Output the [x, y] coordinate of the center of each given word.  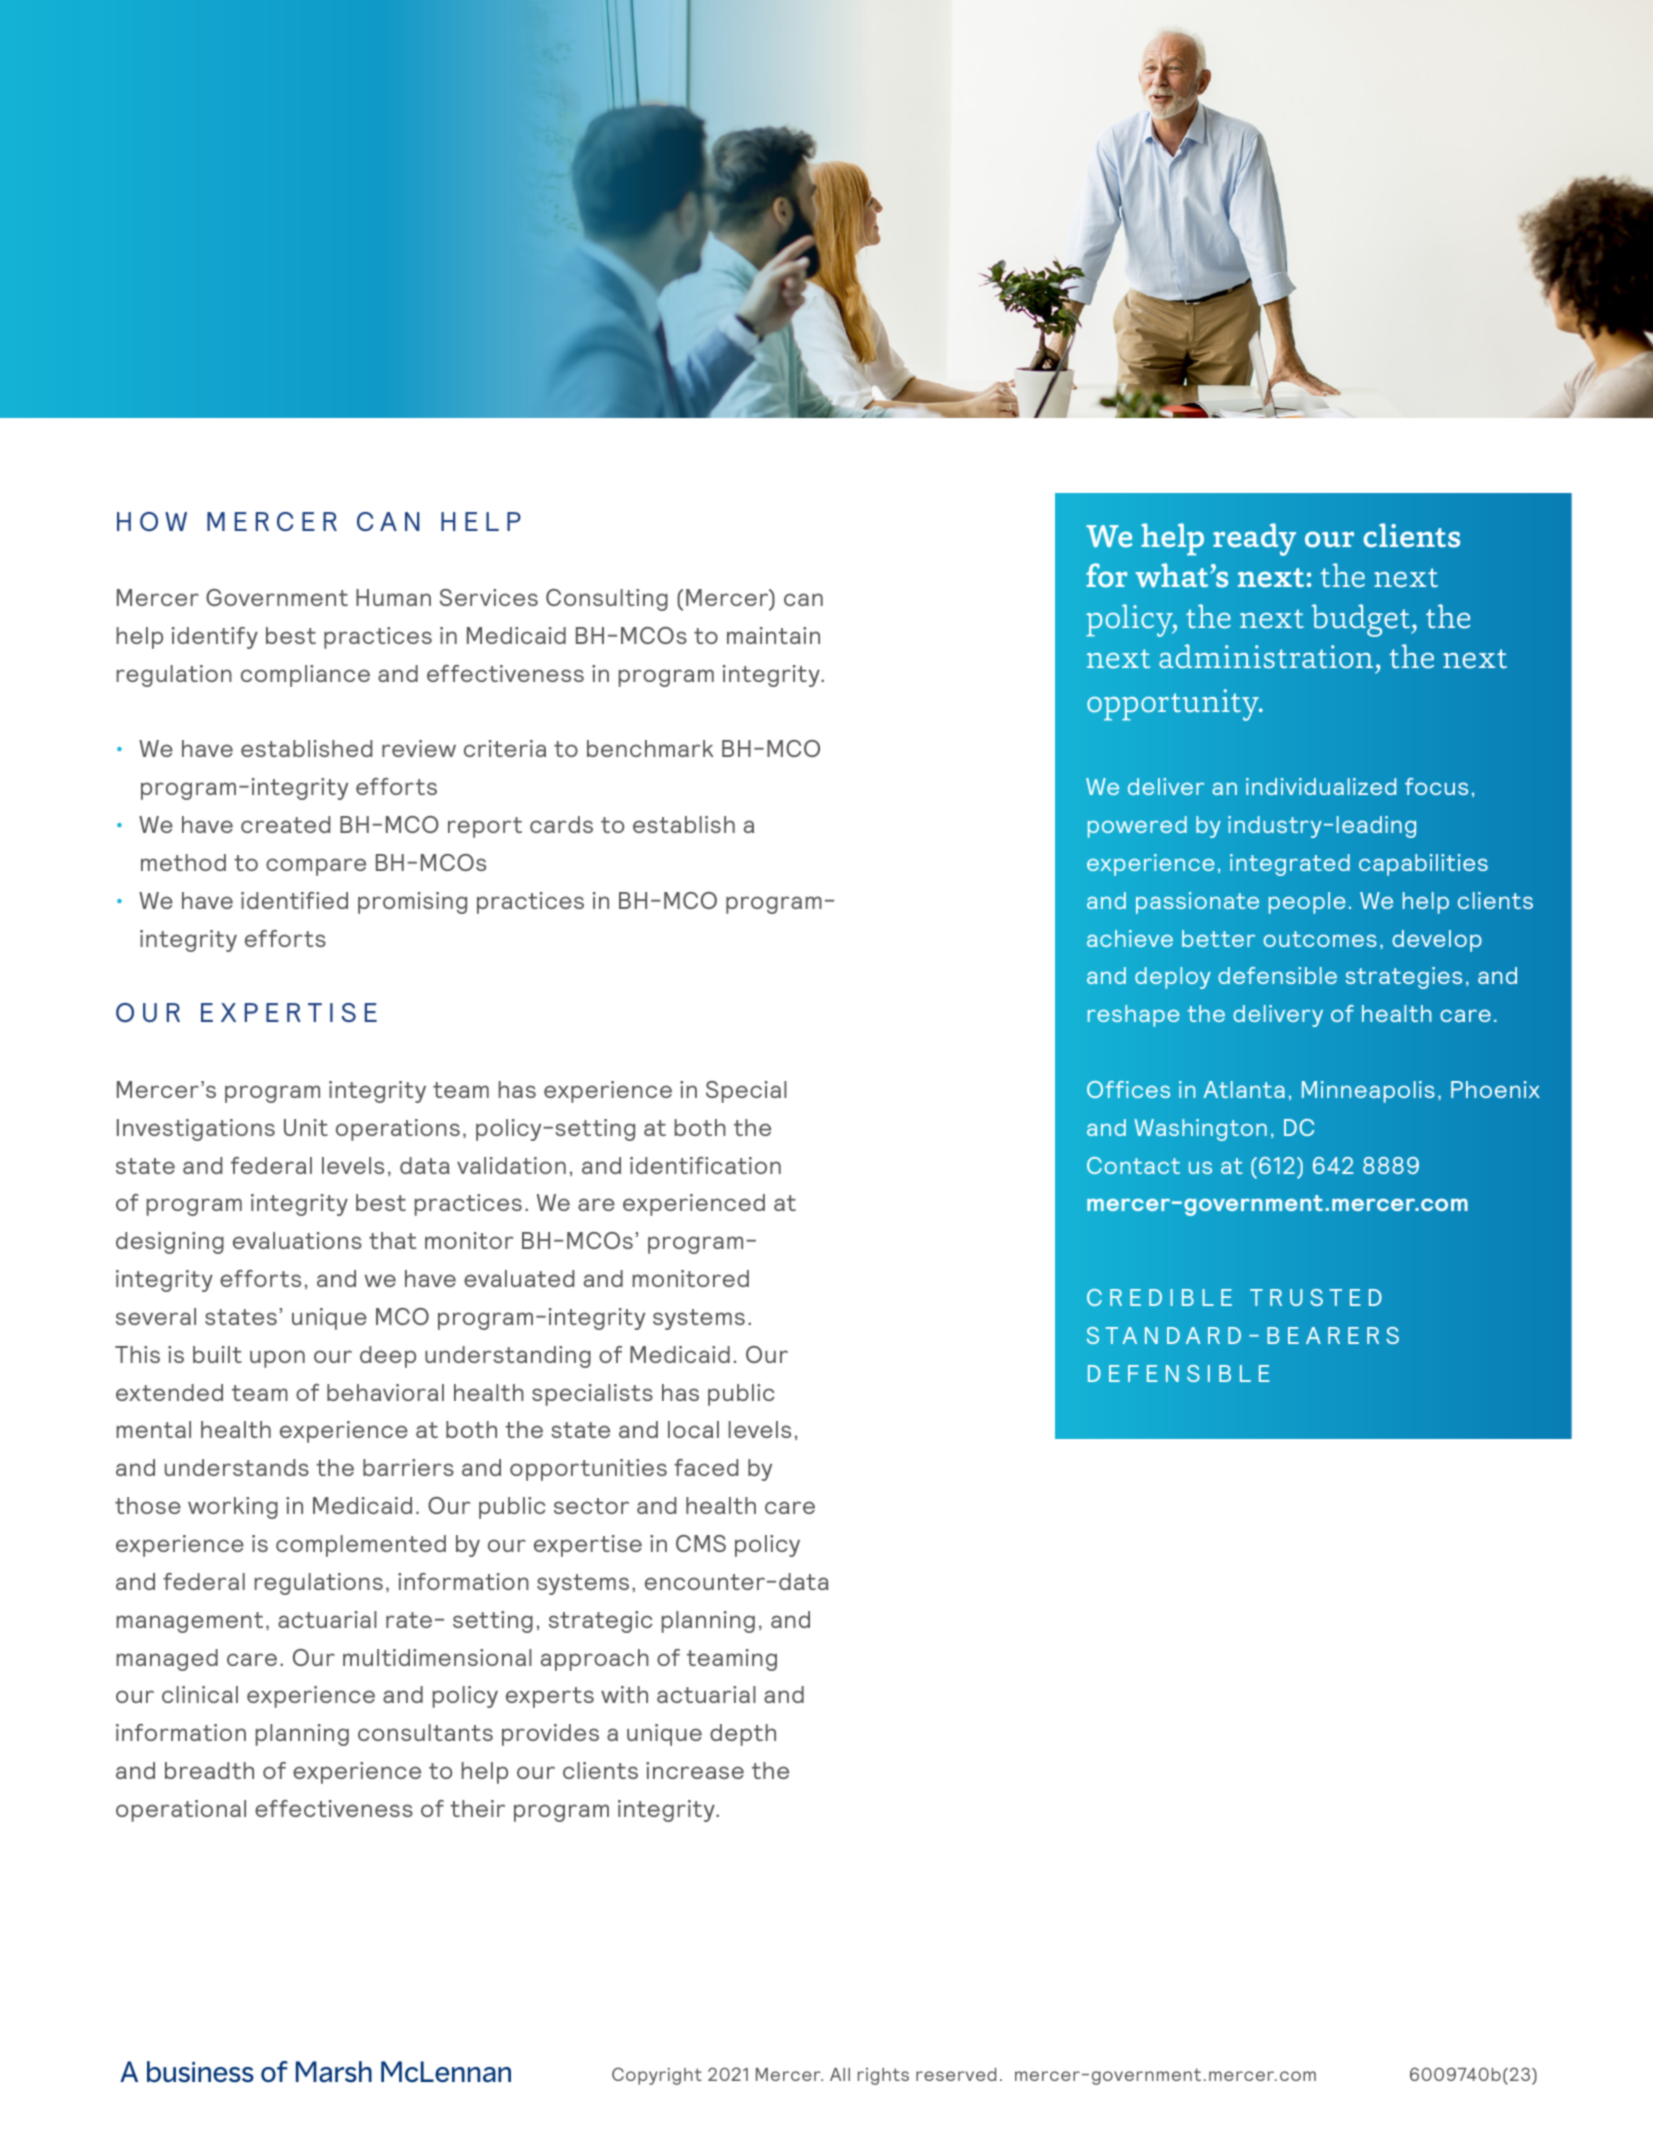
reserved [956, 2074]
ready [1254, 539]
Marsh [334, 2071]
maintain [773, 635]
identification [705, 1165]
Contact [1133, 1165]
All [840, 2074]
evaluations [297, 1240]
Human [393, 597]
